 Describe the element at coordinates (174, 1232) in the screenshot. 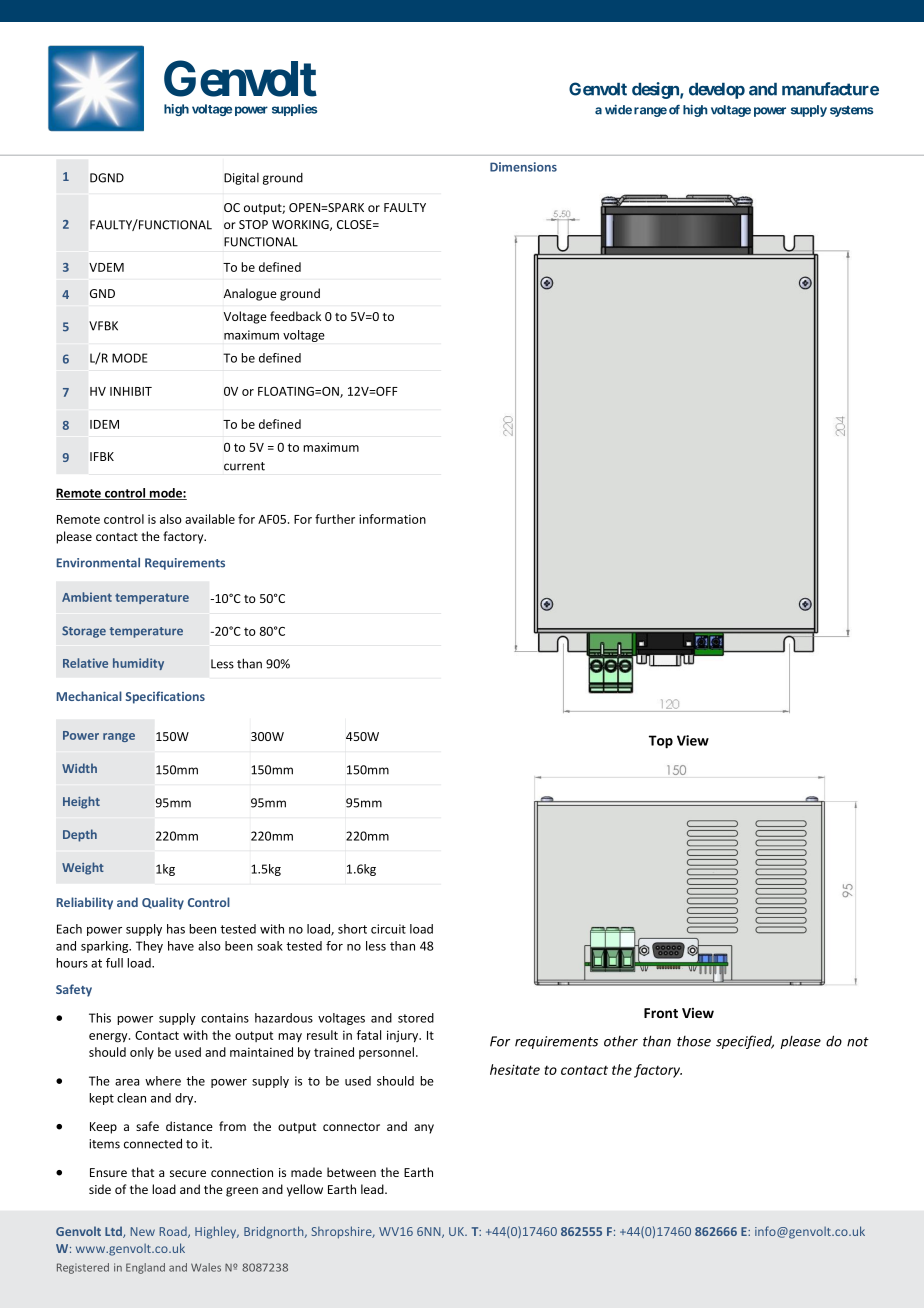

I see `Road` at that location.
